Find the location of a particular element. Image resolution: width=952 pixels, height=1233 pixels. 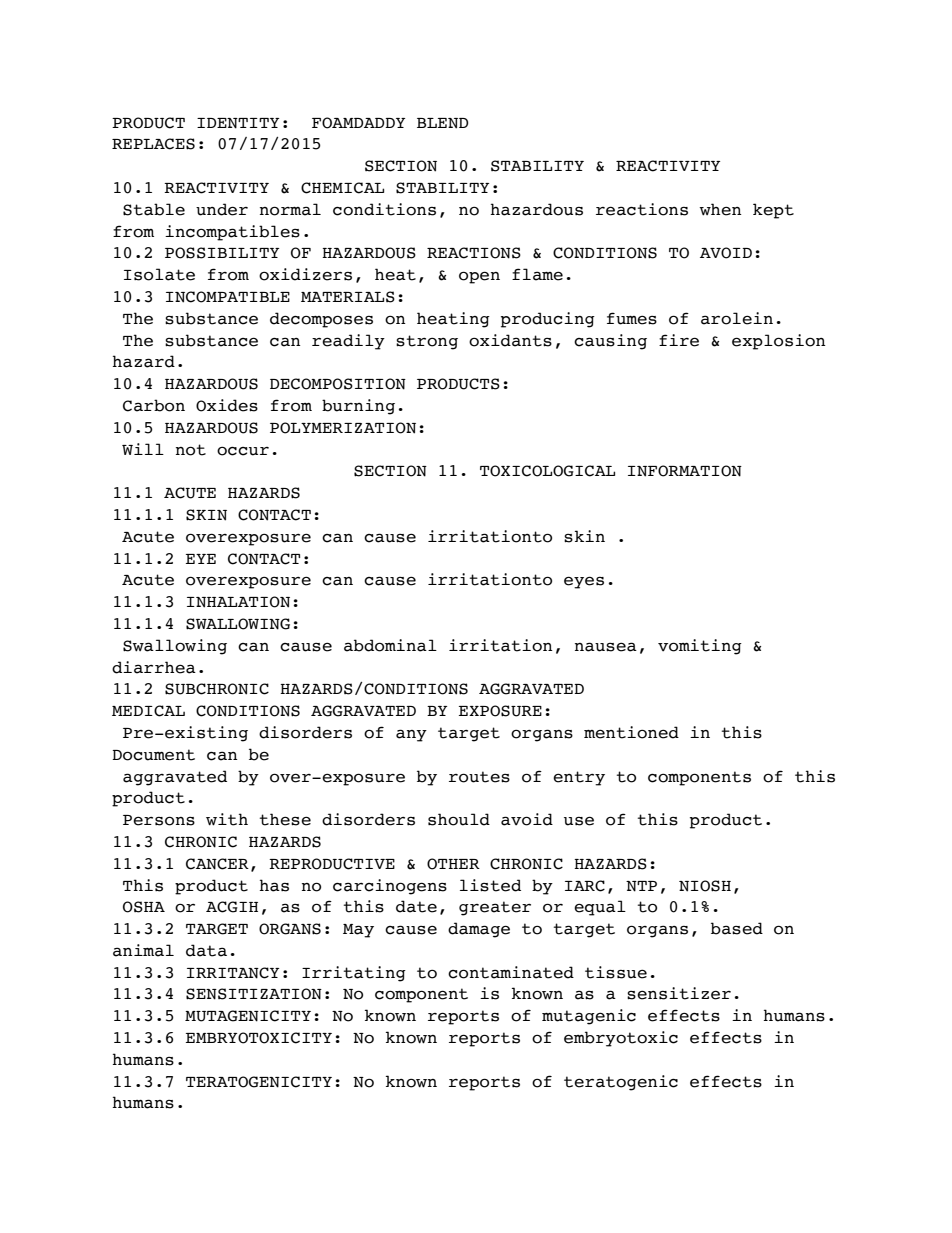

based is located at coordinates (737, 928).
